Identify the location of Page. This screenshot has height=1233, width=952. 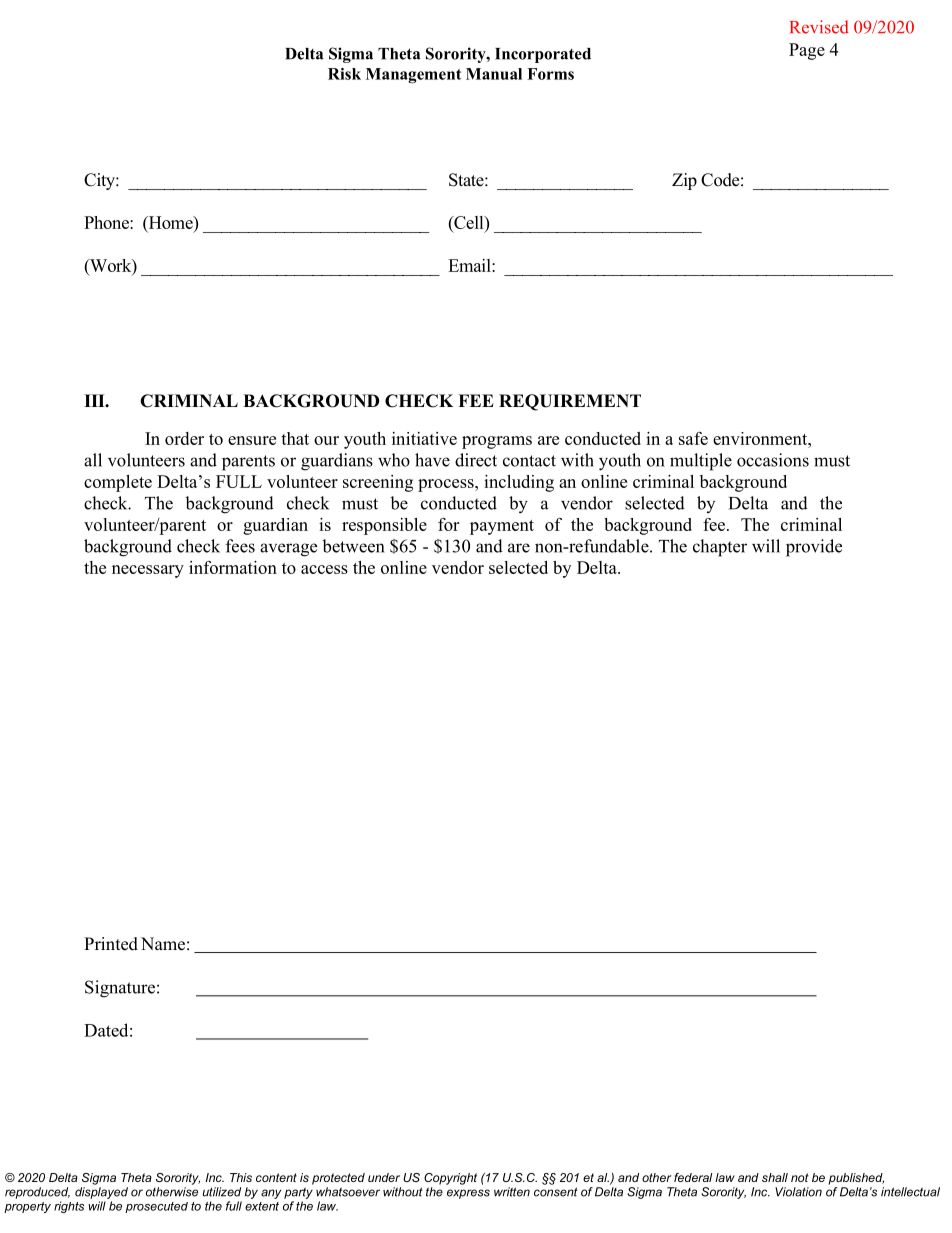
(807, 51).
